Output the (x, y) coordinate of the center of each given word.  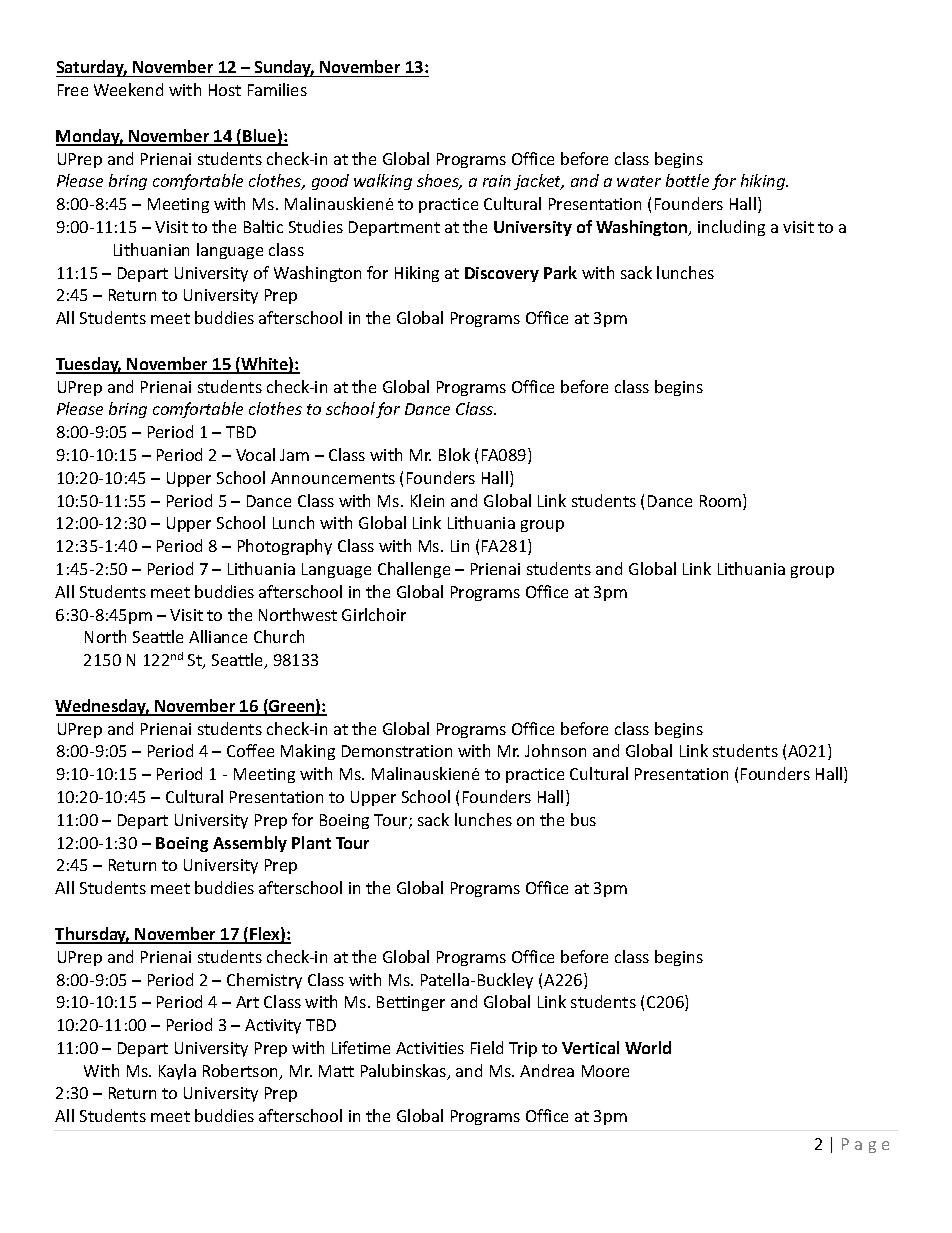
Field (487, 1047)
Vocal (255, 454)
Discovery (502, 274)
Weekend (128, 89)
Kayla (177, 1072)
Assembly (250, 844)
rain (497, 181)
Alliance (218, 636)
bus (583, 819)
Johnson (555, 750)
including (731, 228)
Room (722, 502)
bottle (687, 180)
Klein (427, 500)
